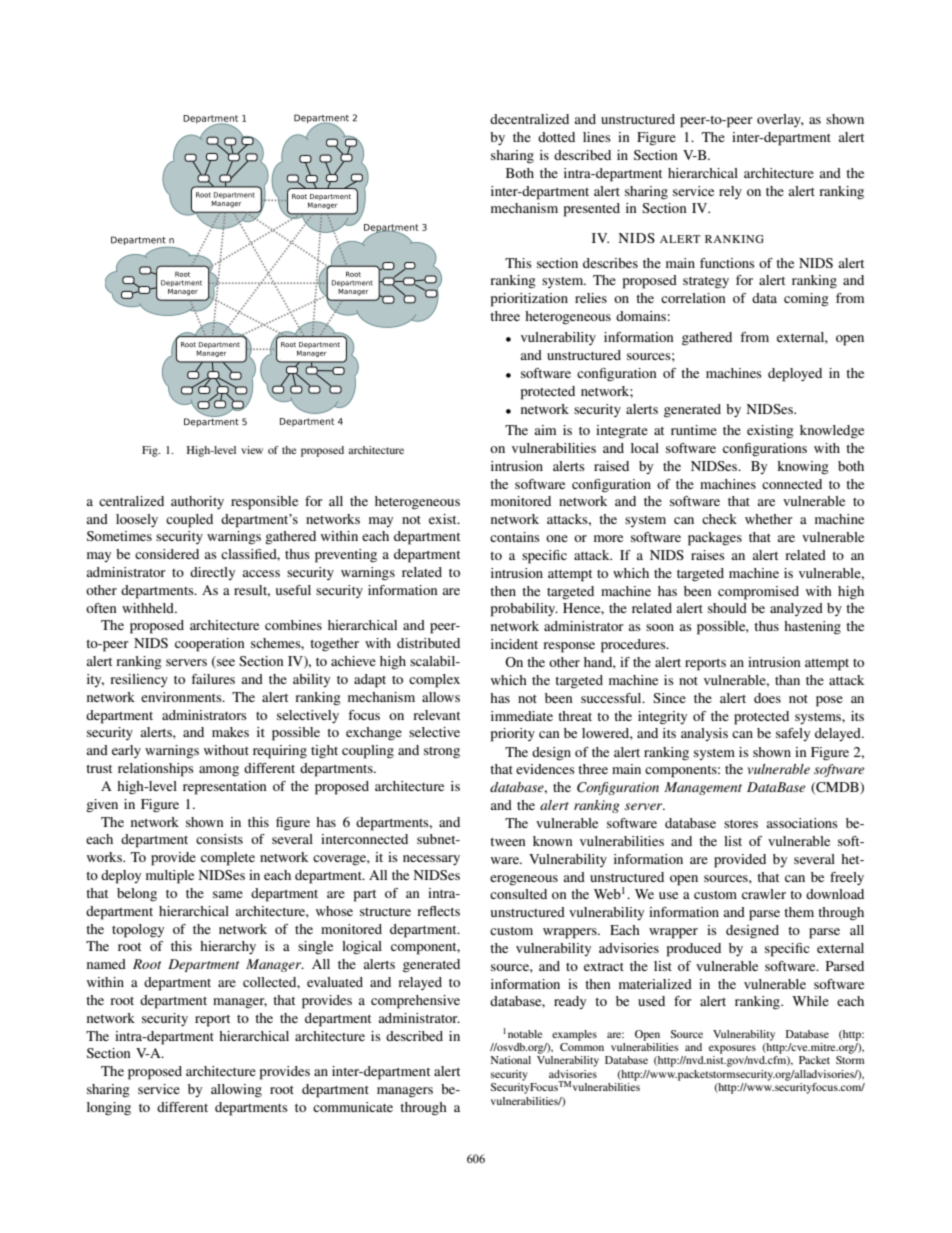  I want to click on dotted, so click(556, 137).
